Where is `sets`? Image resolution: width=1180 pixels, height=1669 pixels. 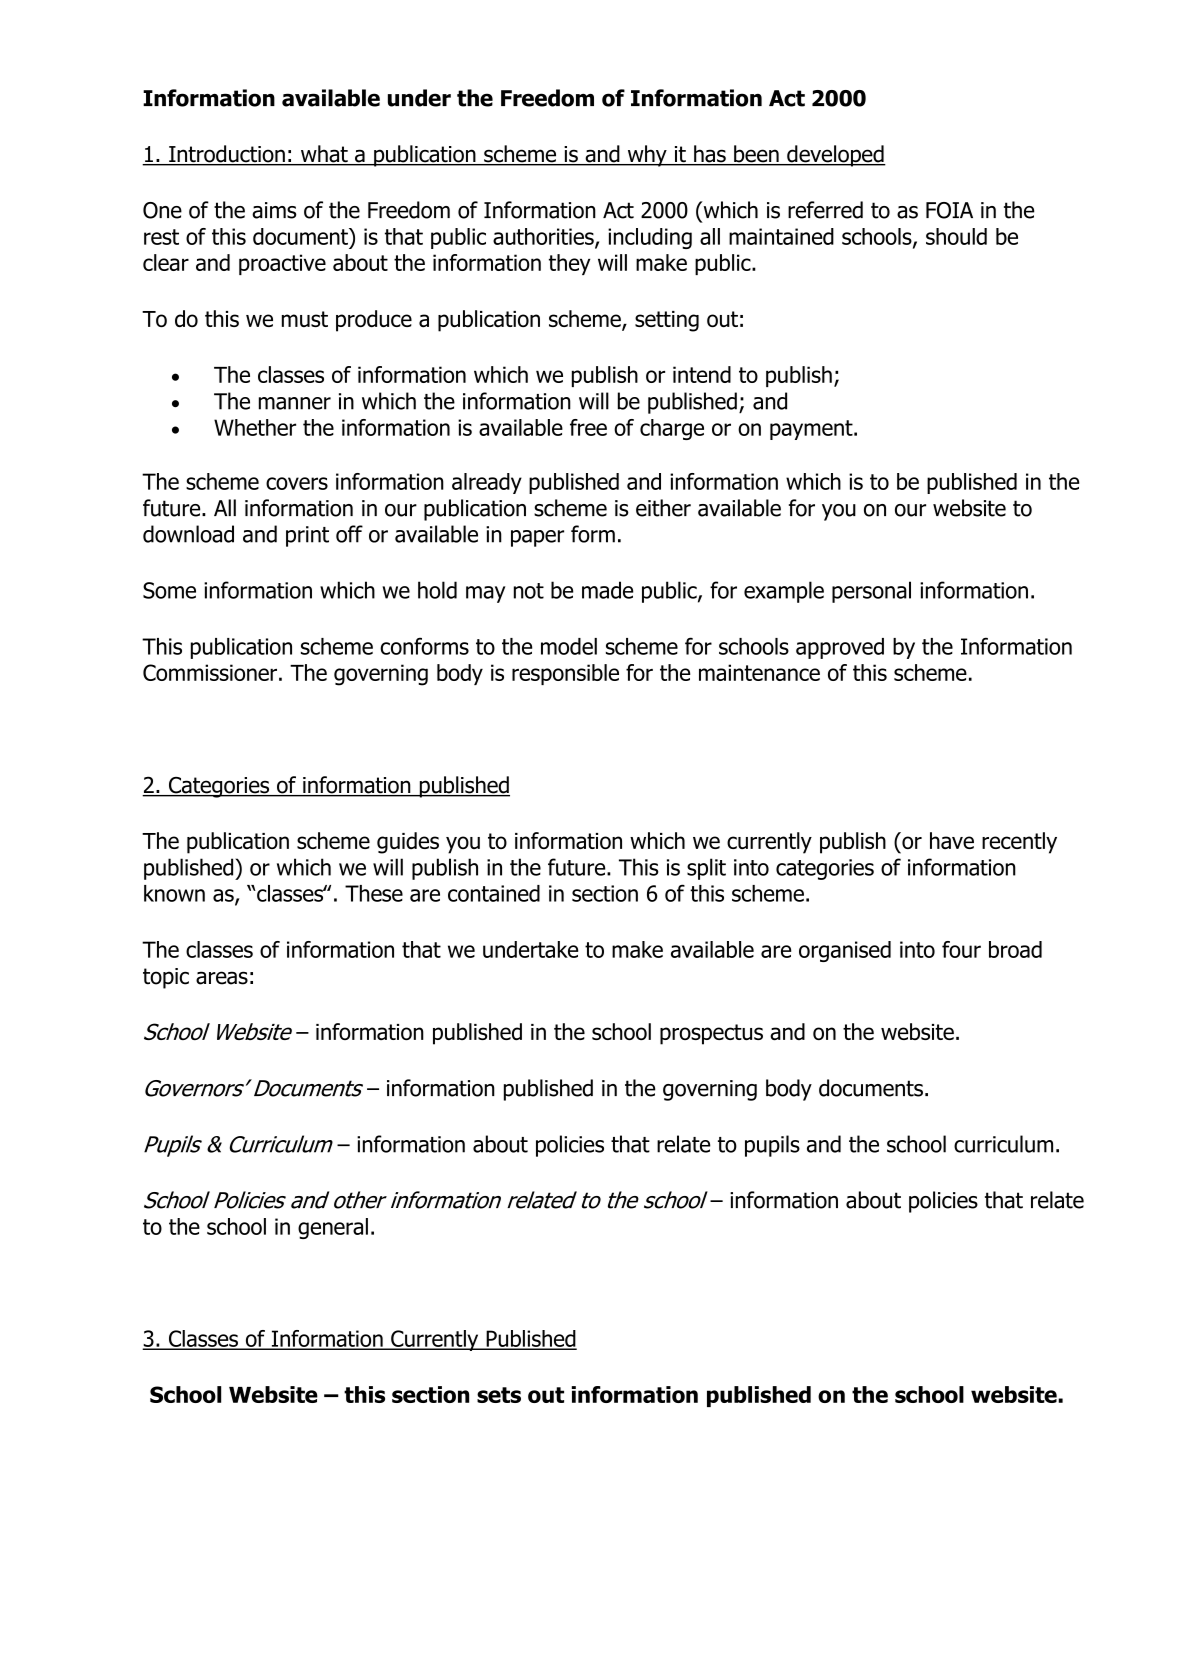
sets is located at coordinates (499, 1395).
